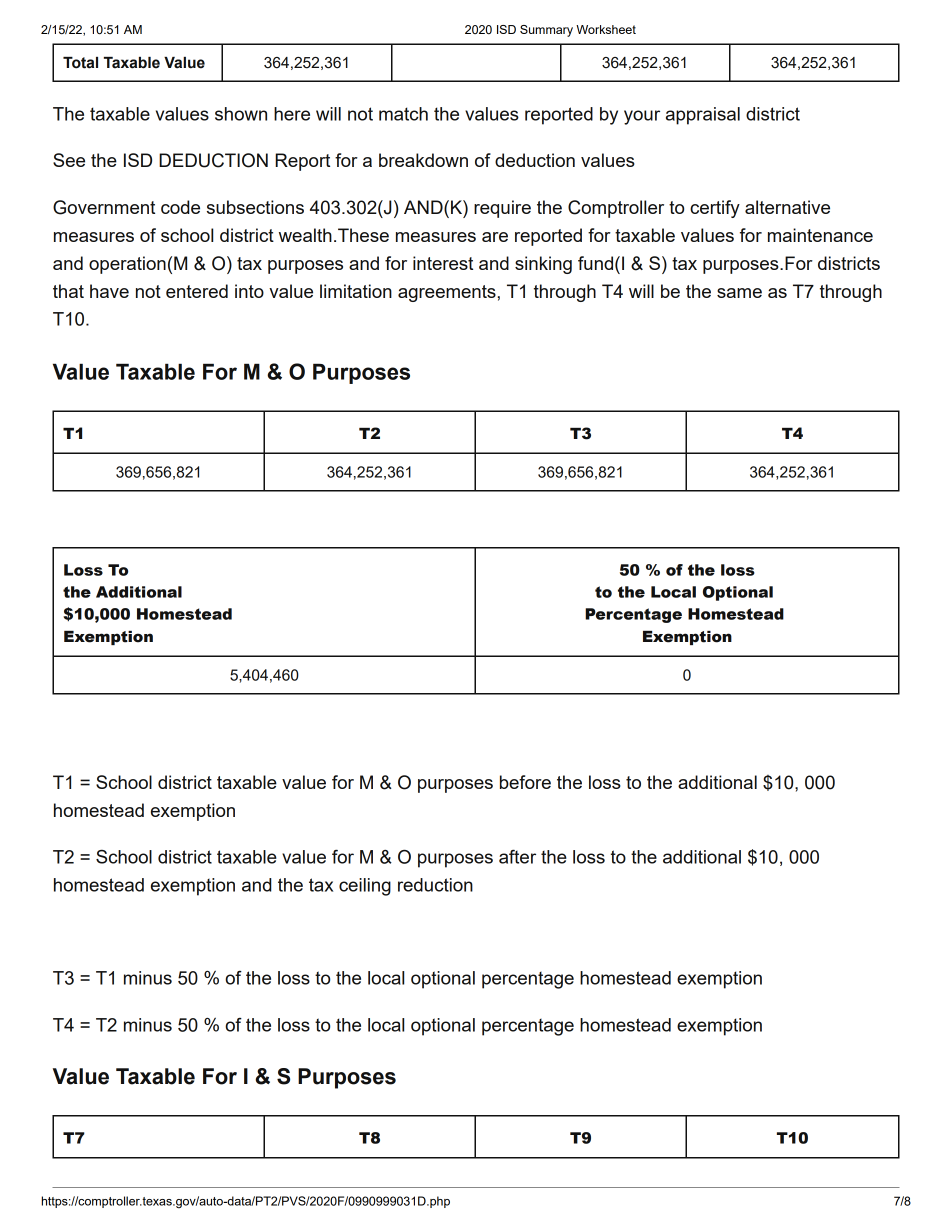 The image size is (952, 1232). What do you see at coordinates (447, 293) in the document?
I see `agreements` at bounding box center [447, 293].
